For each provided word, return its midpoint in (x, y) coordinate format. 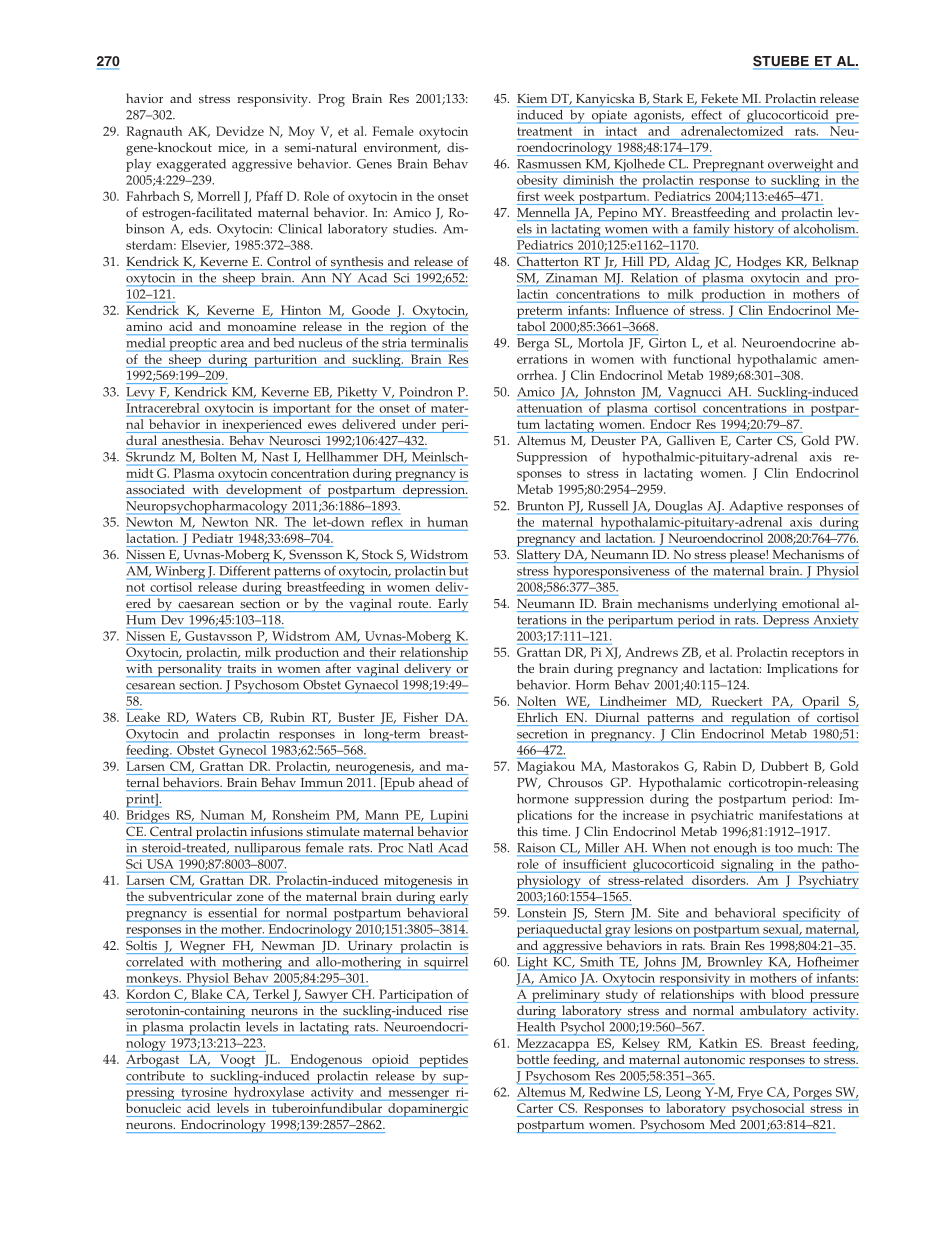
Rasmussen (549, 164)
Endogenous (326, 1061)
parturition (285, 361)
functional (702, 359)
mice (232, 148)
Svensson (315, 554)
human (447, 522)
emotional (810, 603)
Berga (533, 344)
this (527, 831)
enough (735, 849)
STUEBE (782, 62)
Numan (222, 815)
